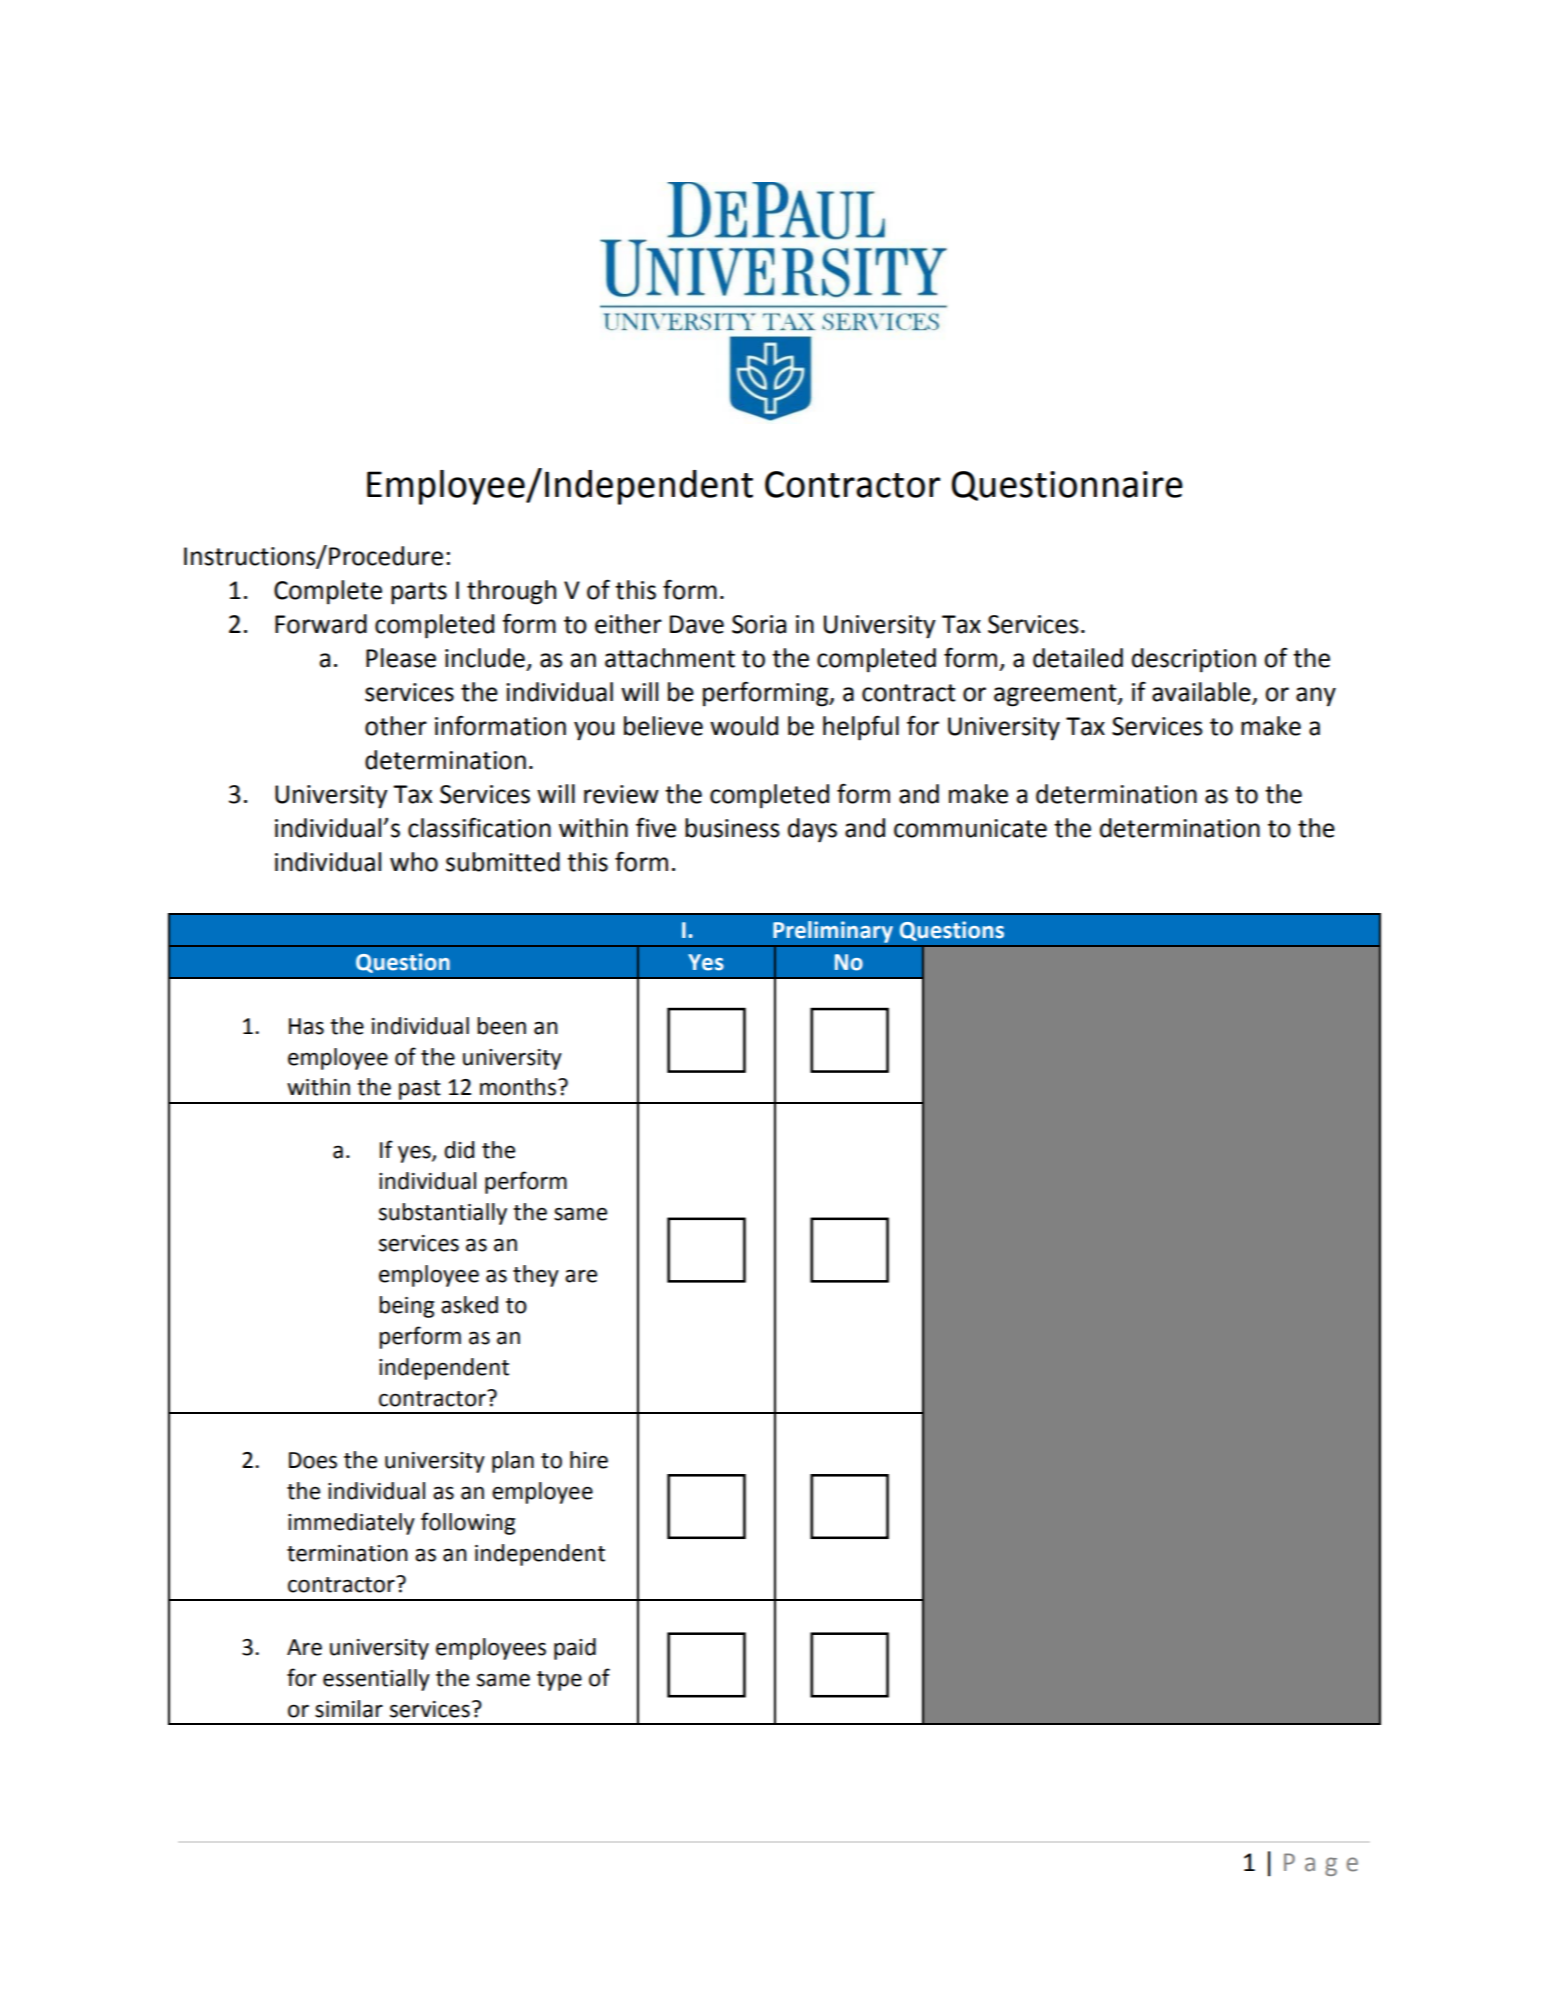  I want to click on they, so click(536, 1276).
